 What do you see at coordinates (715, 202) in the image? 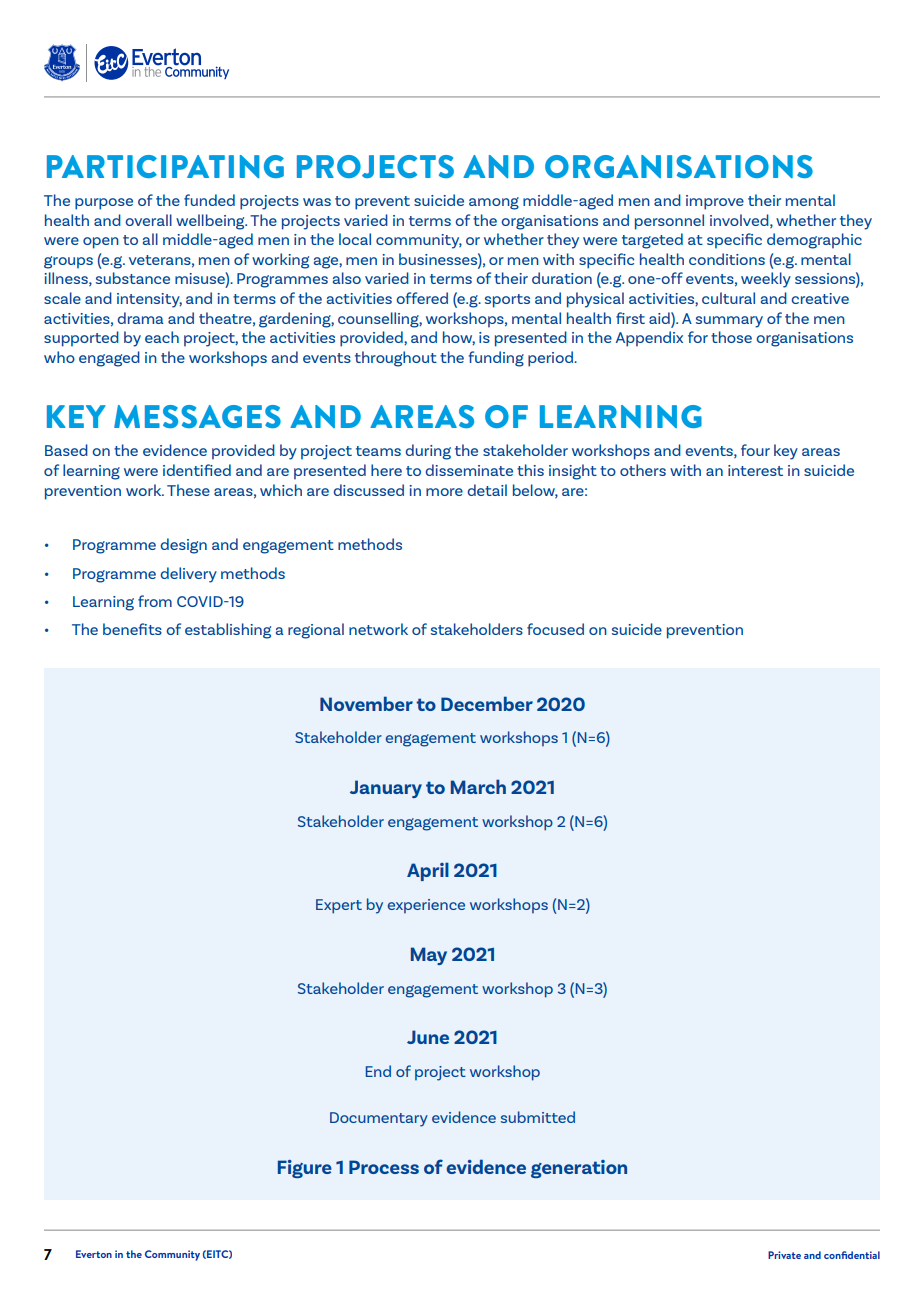
I see `improve` at bounding box center [715, 202].
